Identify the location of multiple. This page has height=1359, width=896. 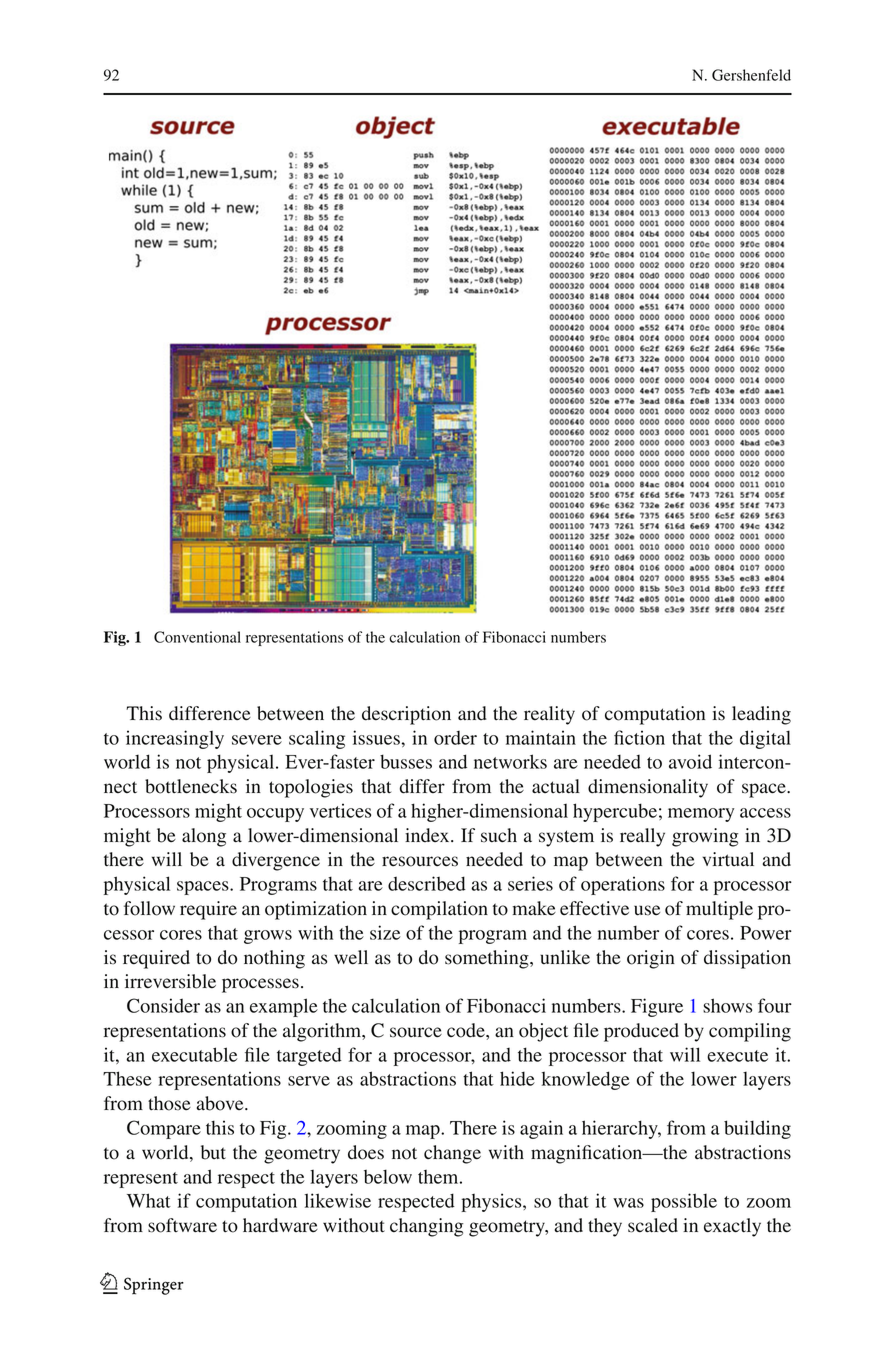
(719, 910).
